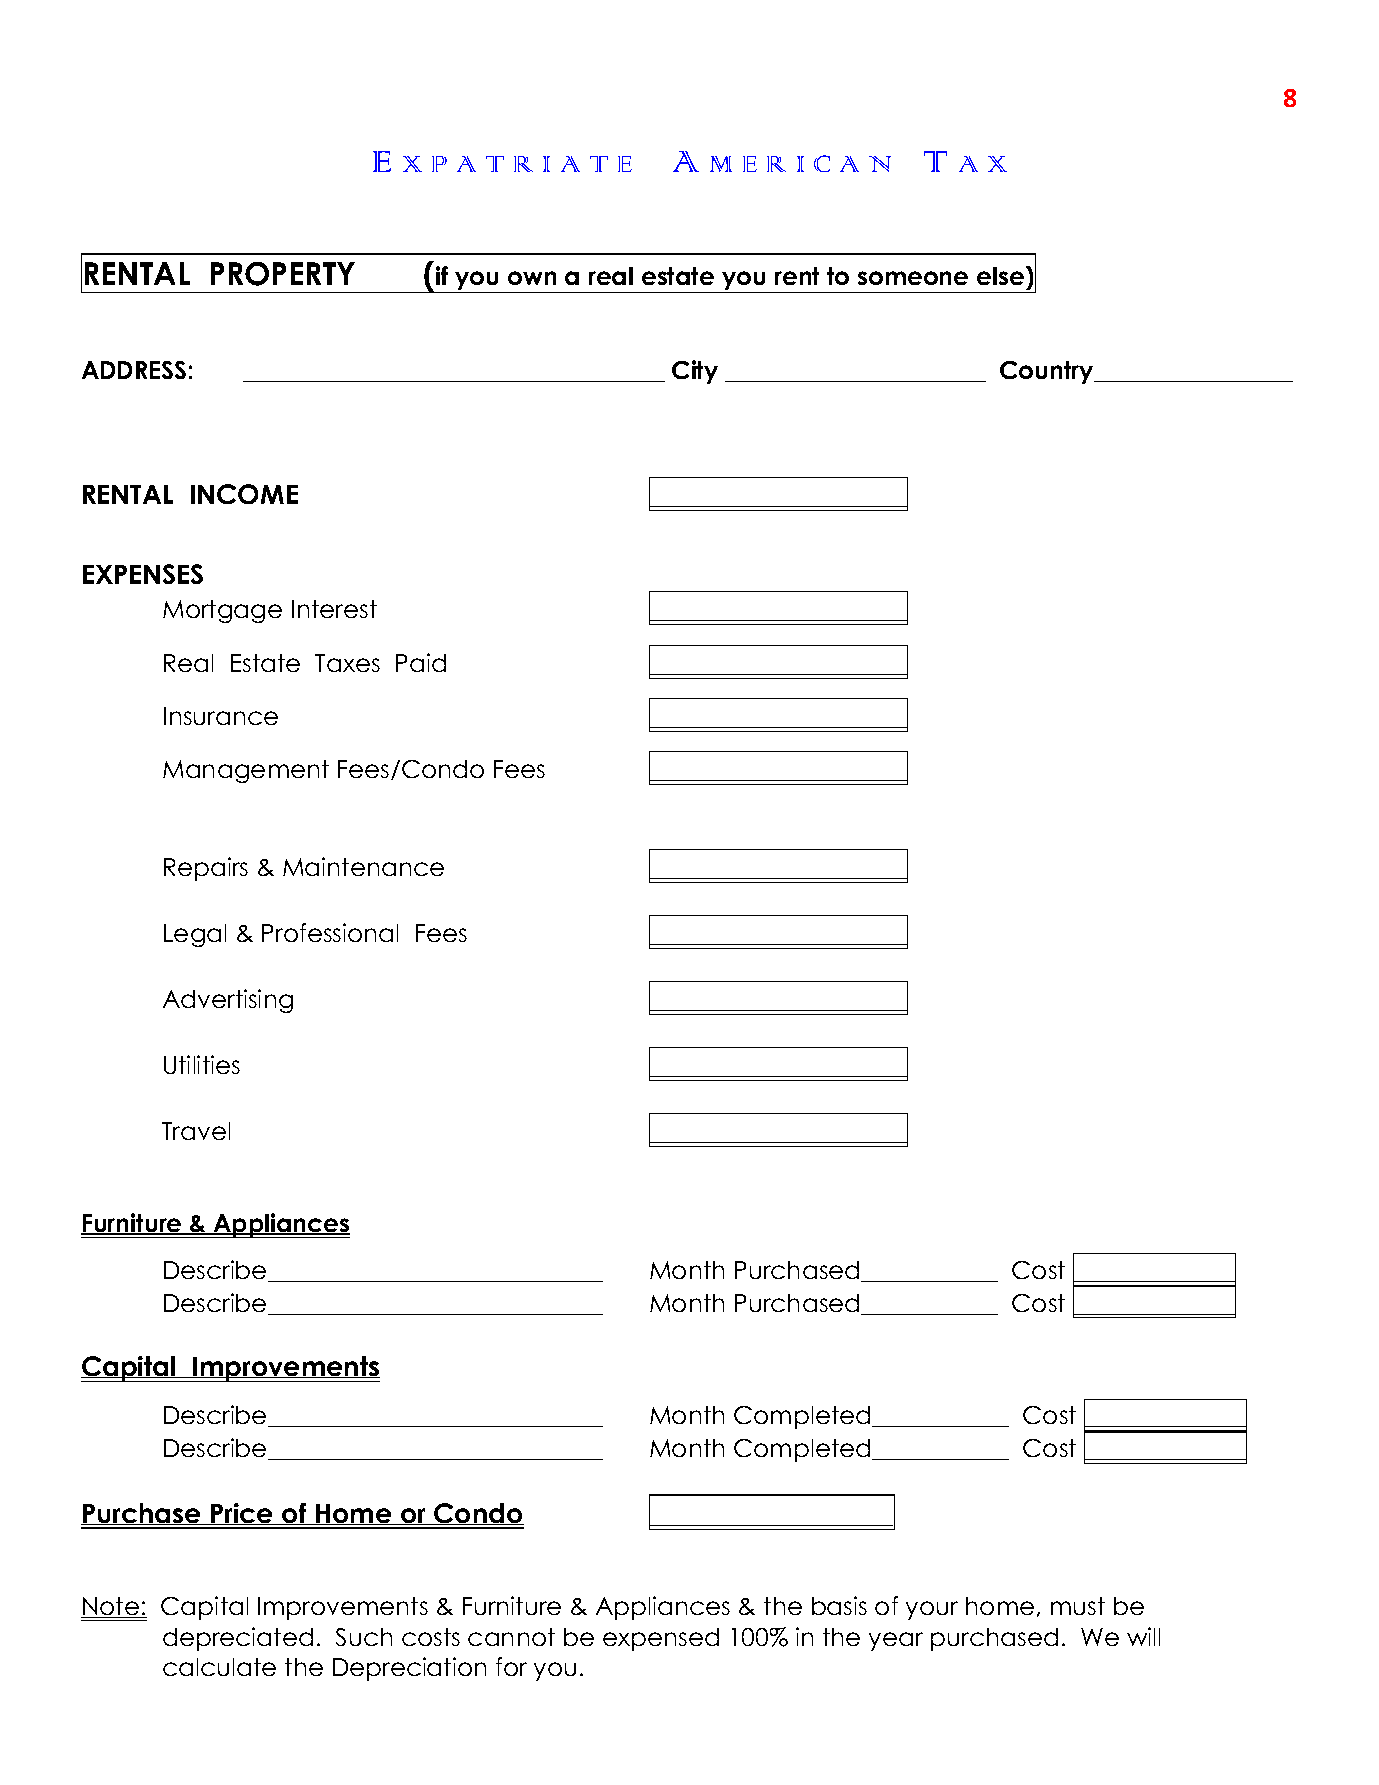  I want to click on Utilities, so click(202, 1064).
